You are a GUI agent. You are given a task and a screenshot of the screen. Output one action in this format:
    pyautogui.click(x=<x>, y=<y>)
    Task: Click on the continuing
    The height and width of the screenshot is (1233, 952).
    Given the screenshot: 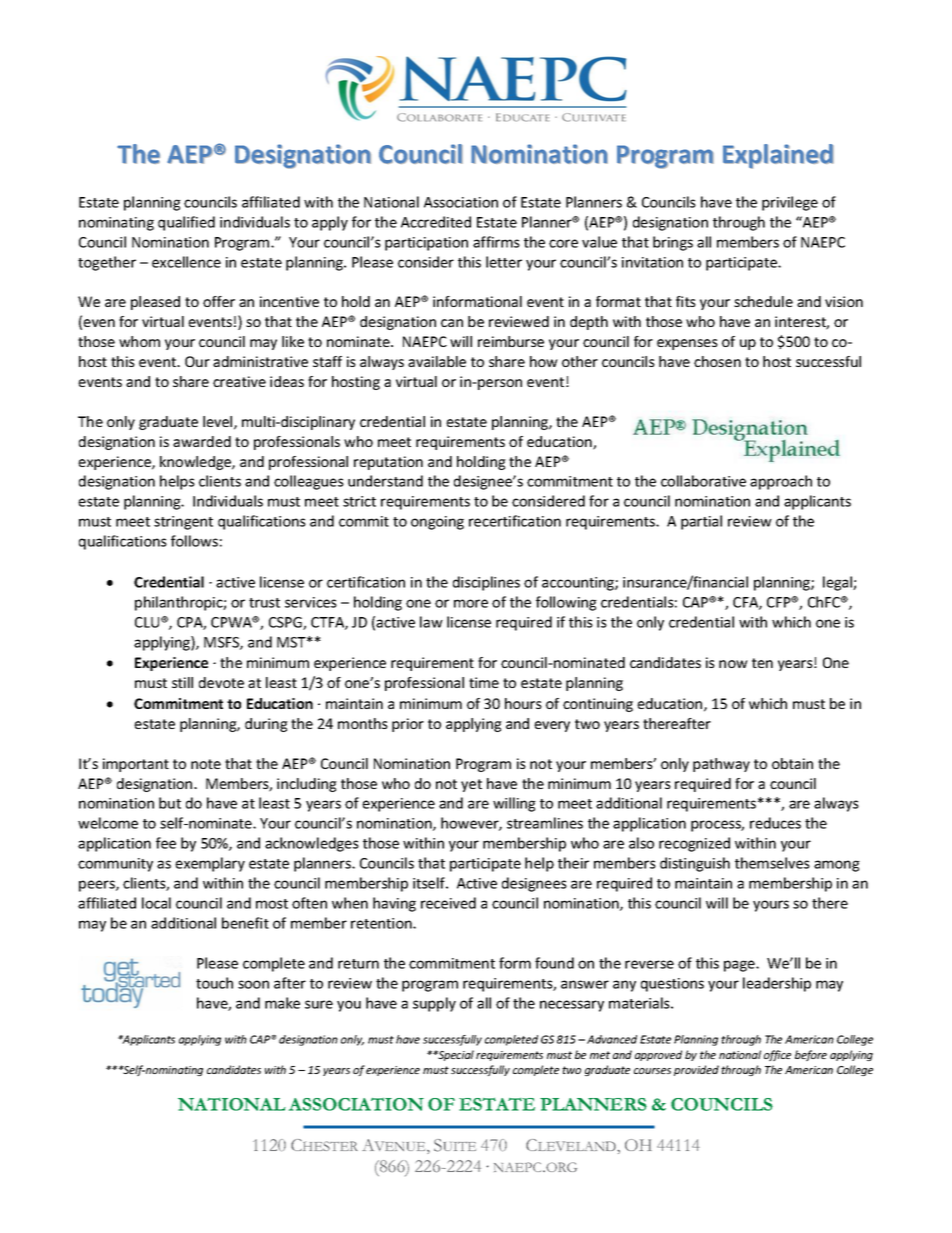 What is the action you would take?
    pyautogui.click(x=598, y=705)
